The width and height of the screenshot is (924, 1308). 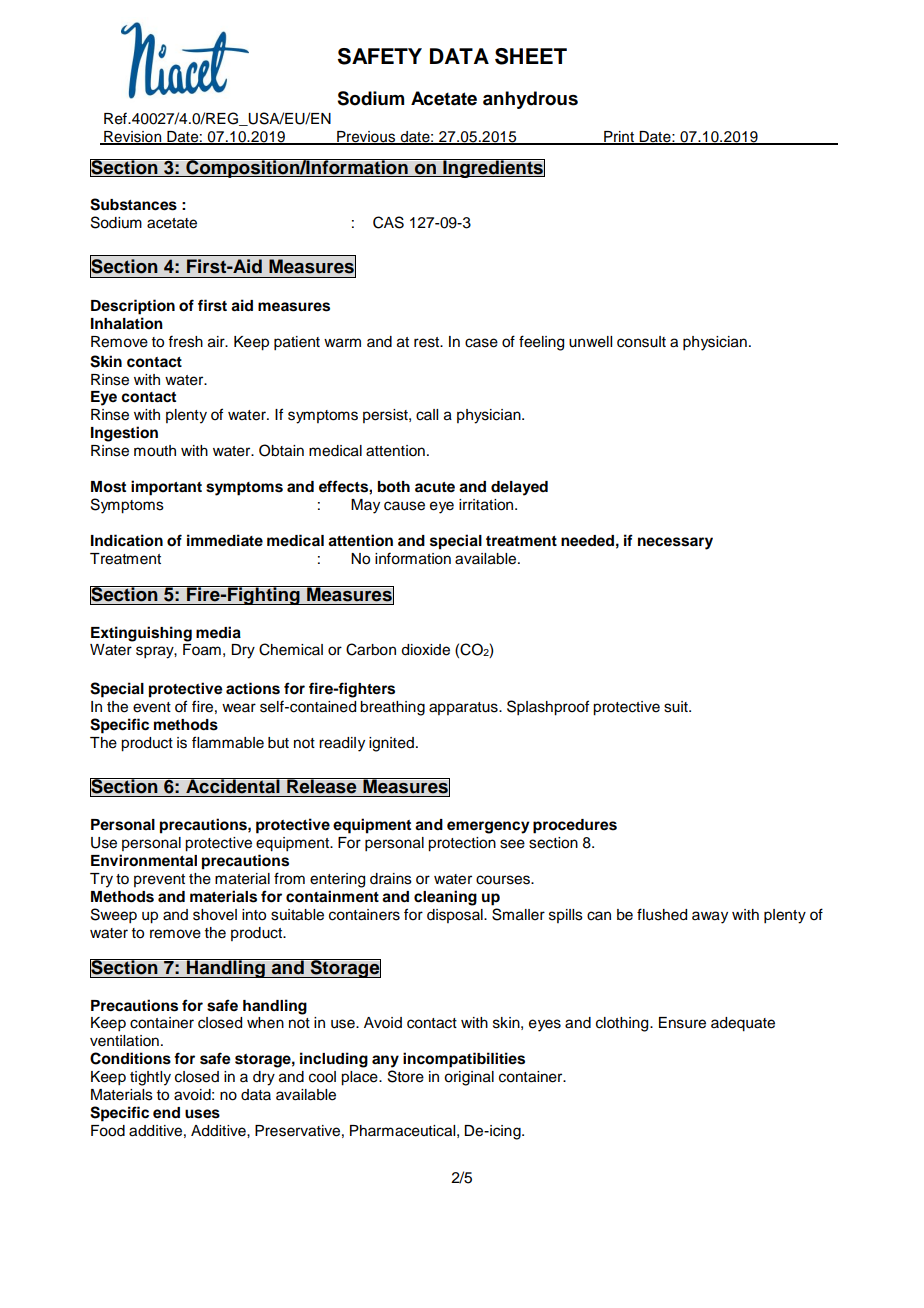 What do you see at coordinates (391, 744) in the screenshot?
I see `ignited` at bounding box center [391, 744].
